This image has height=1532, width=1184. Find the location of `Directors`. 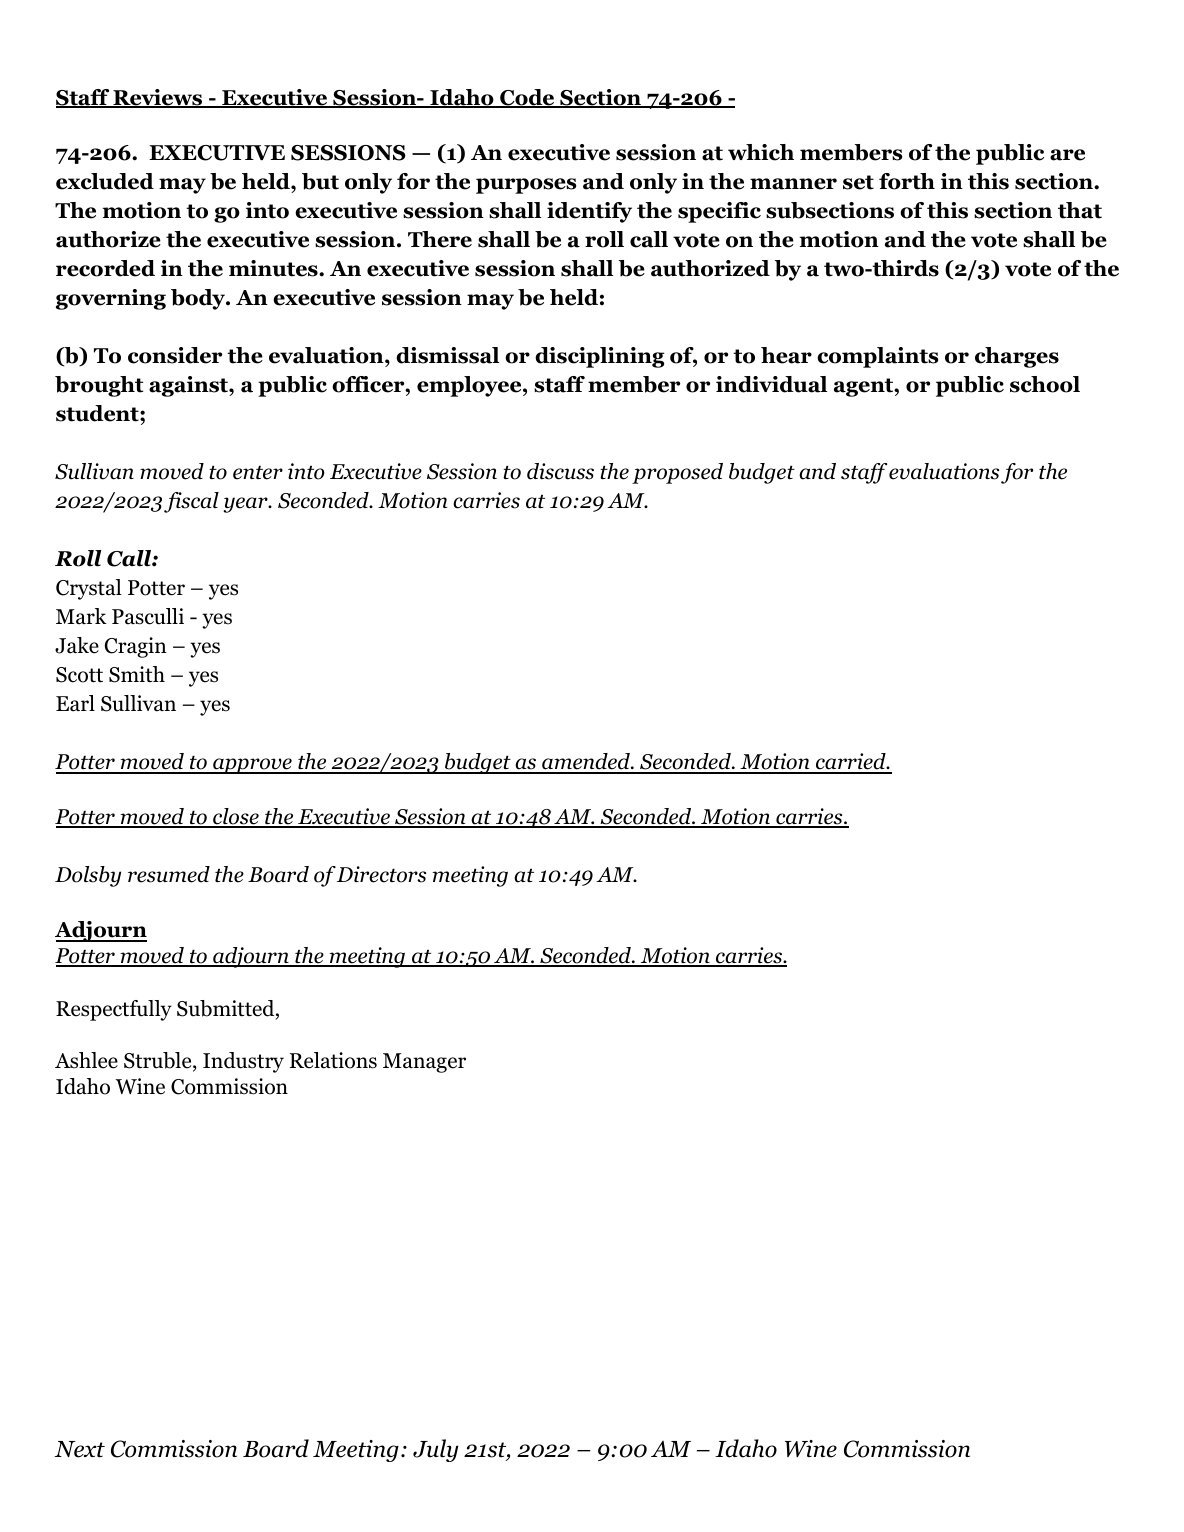

Directors is located at coordinates (381, 874).
